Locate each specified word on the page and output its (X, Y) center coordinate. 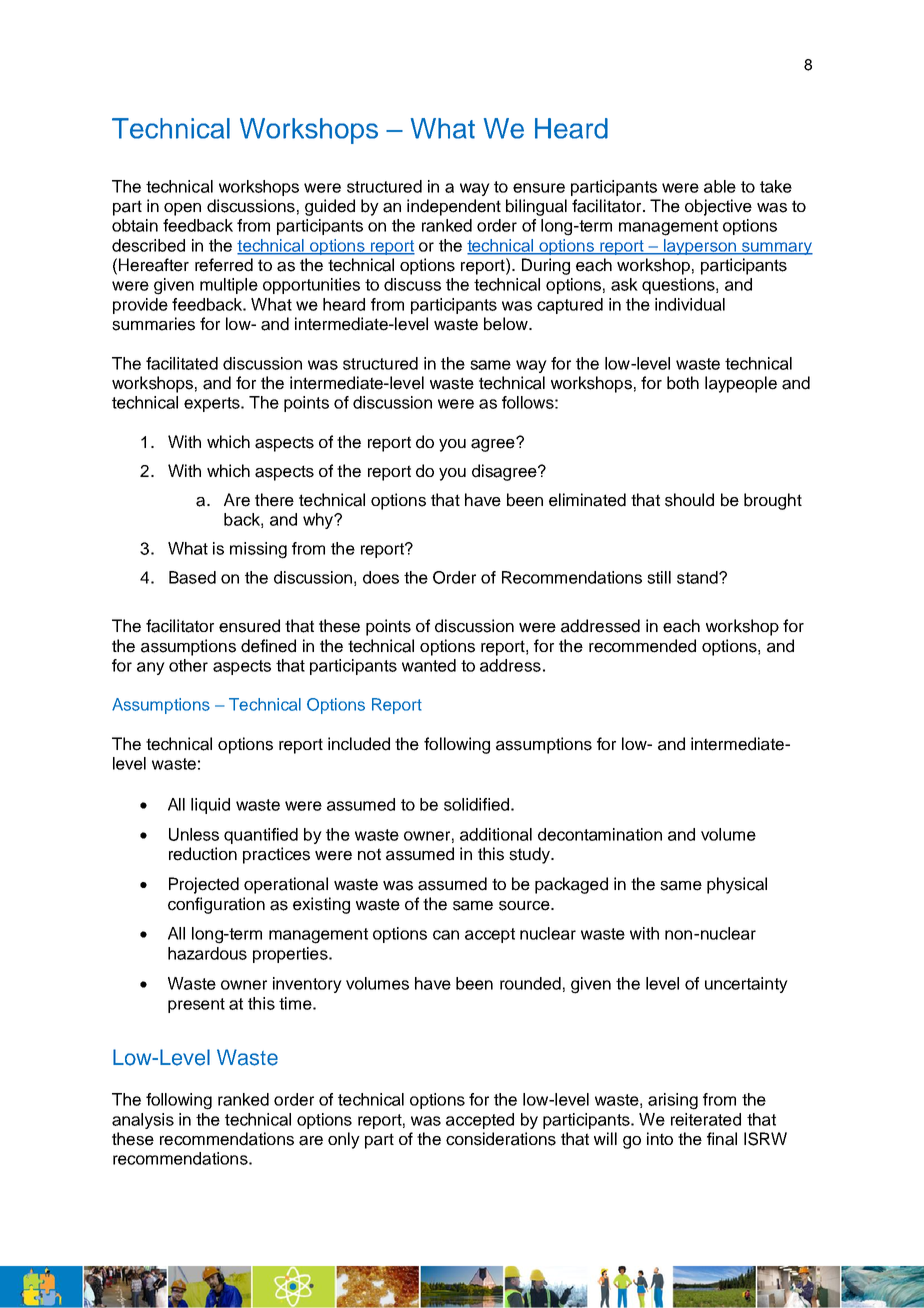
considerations (501, 1139)
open (182, 209)
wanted (429, 665)
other (188, 665)
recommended (642, 646)
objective (718, 207)
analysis (143, 1121)
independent (454, 207)
